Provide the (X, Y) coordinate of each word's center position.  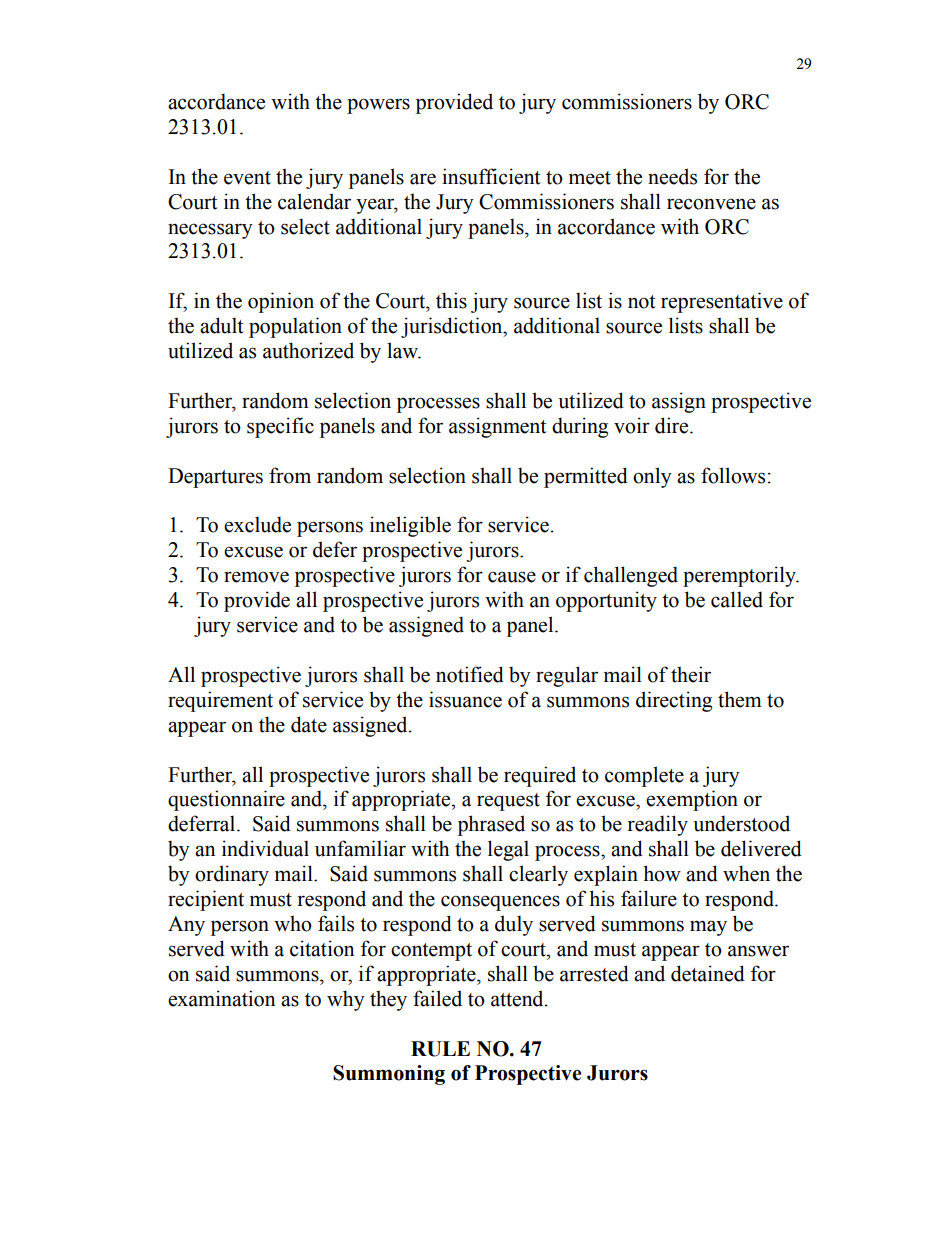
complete (644, 776)
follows (733, 475)
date (309, 724)
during (580, 427)
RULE (440, 1049)
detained (708, 973)
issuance (465, 699)
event (247, 178)
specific (280, 427)
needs (672, 176)
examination (222, 998)
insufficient (491, 176)
